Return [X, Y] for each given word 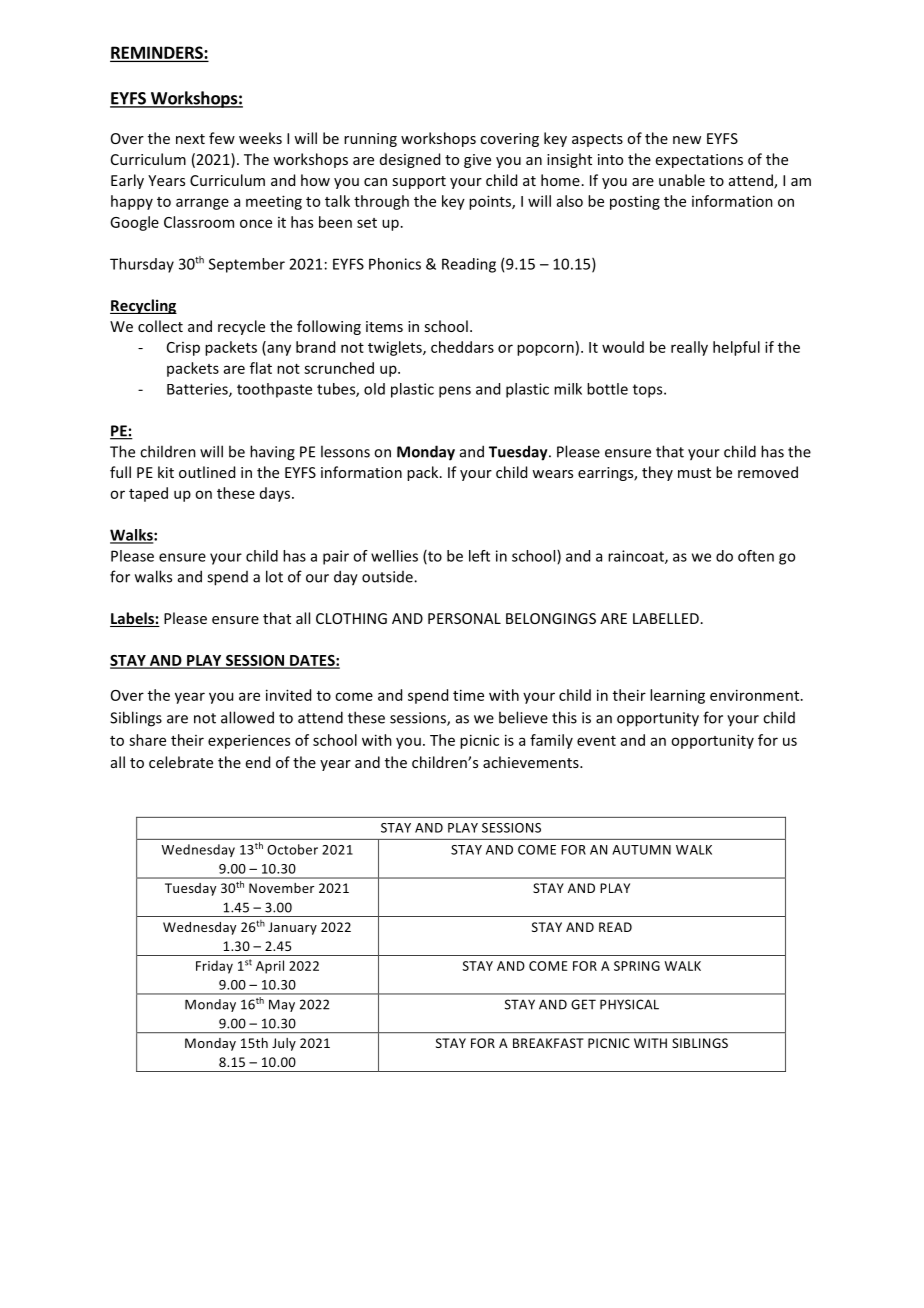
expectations [699, 161]
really [689, 348]
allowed [247, 717]
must [694, 473]
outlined [207, 472]
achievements [532, 762]
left [479, 556]
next [190, 139]
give [477, 161]
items [384, 326]
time [468, 695]
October [292, 849]
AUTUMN [641, 850]
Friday [214, 967]
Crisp [183, 349]
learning [677, 696]
